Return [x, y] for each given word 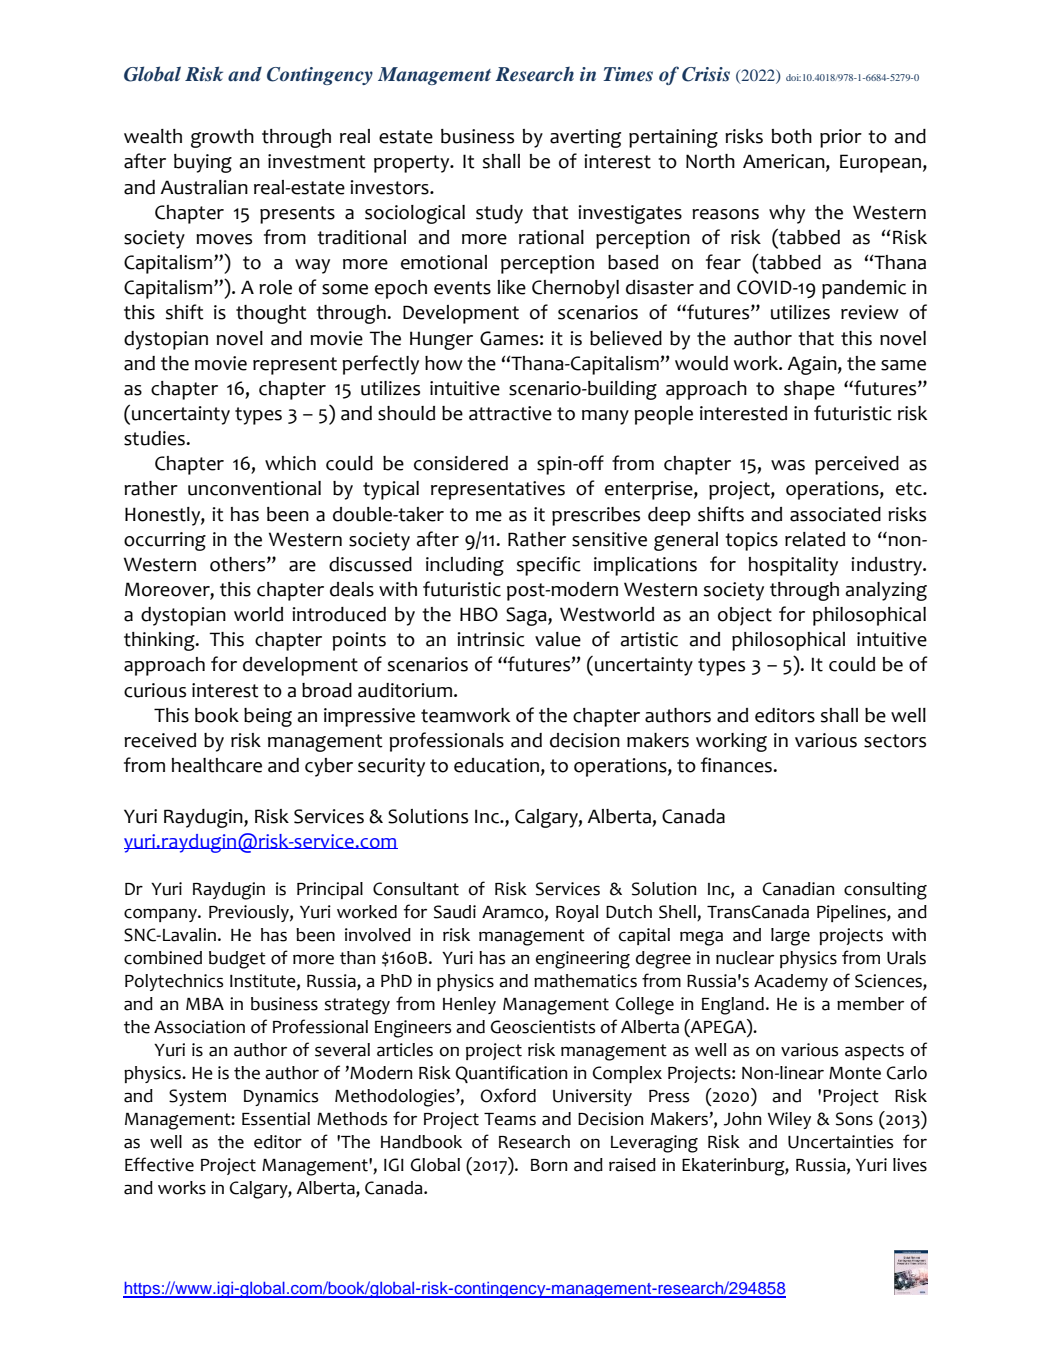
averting [585, 138]
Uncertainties [841, 1142]
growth [222, 138]
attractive [510, 413]
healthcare [217, 765]
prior [841, 138]
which [290, 463]
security [391, 767]
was [788, 465]
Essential [276, 1119]
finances [737, 765]
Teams [510, 1119]
